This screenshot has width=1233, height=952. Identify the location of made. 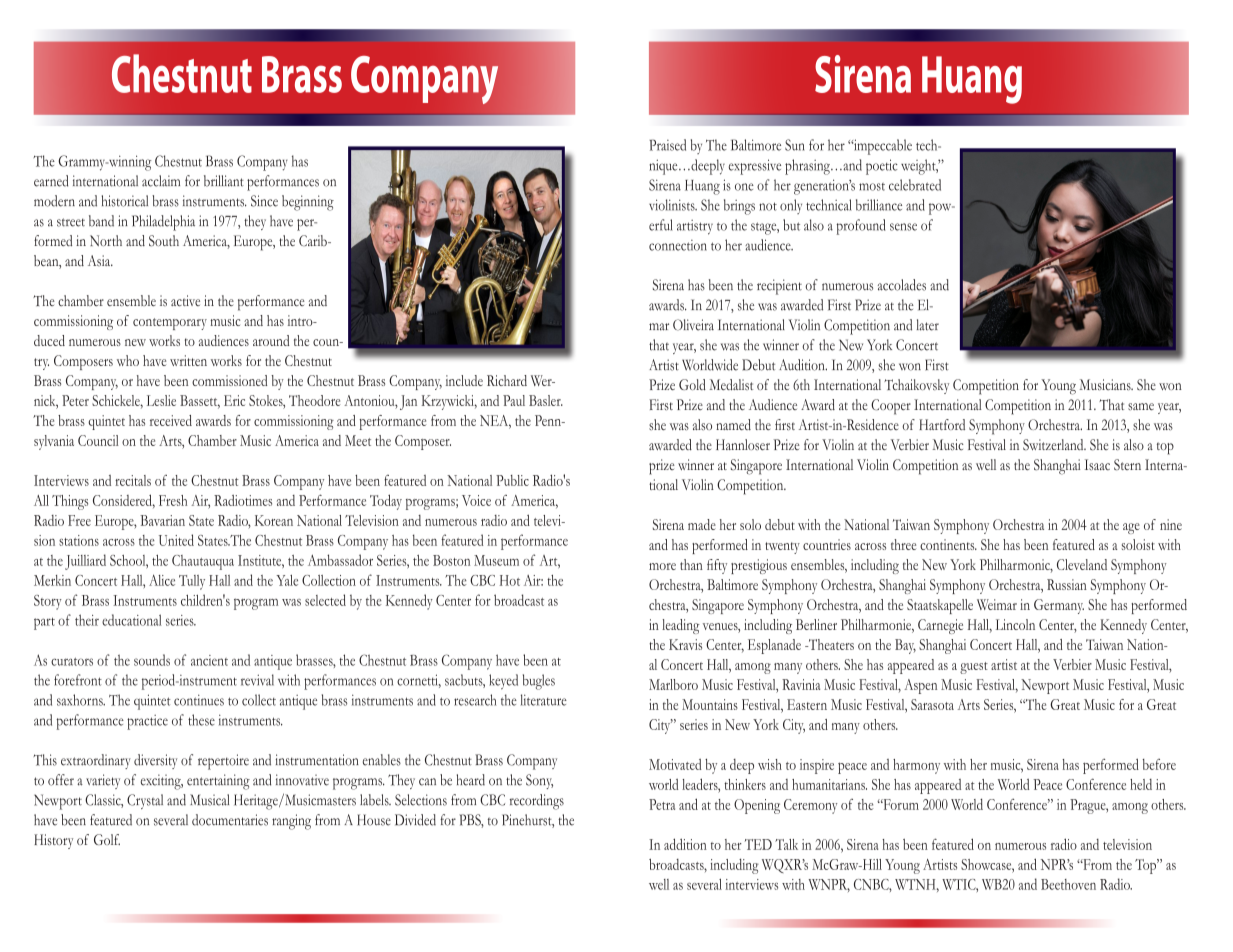
(702, 524).
